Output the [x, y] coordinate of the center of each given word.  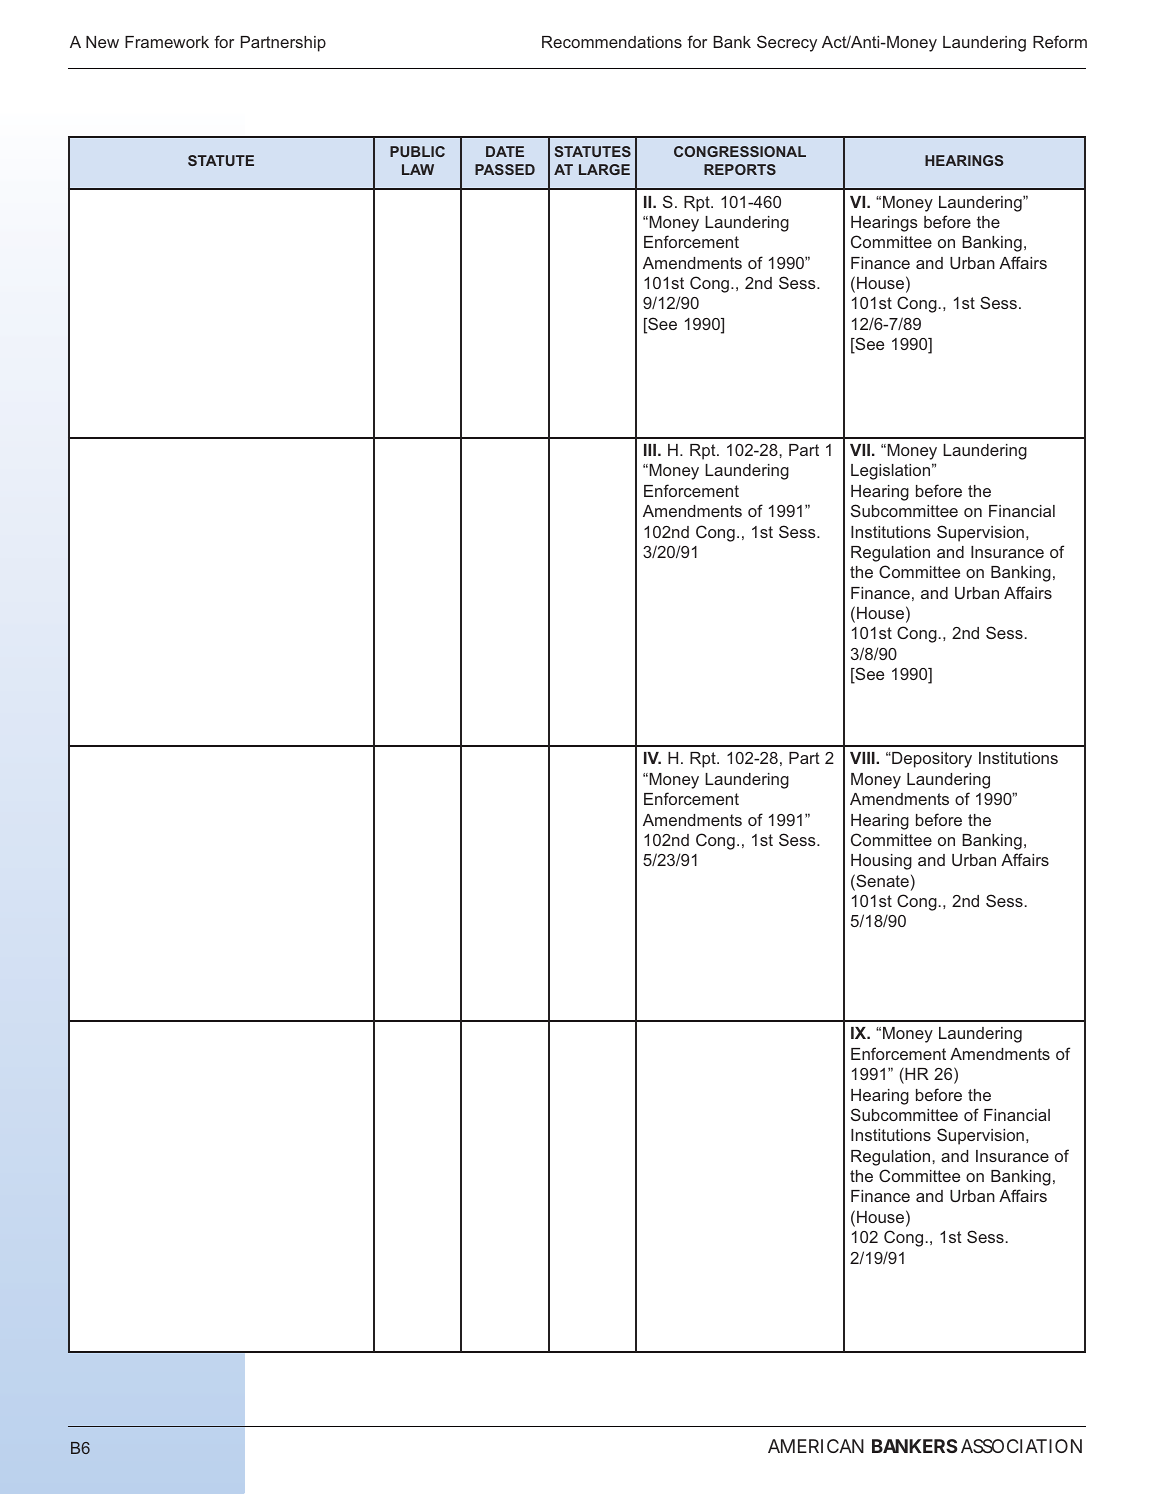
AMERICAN [816, 1446]
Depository [931, 760]
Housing [881, 862]
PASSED [505, 169]
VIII [863, 758]
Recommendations [612, 42]
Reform [1060, 41]
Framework [167, 42]
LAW [418, 169]
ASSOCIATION [1021, 1446]
